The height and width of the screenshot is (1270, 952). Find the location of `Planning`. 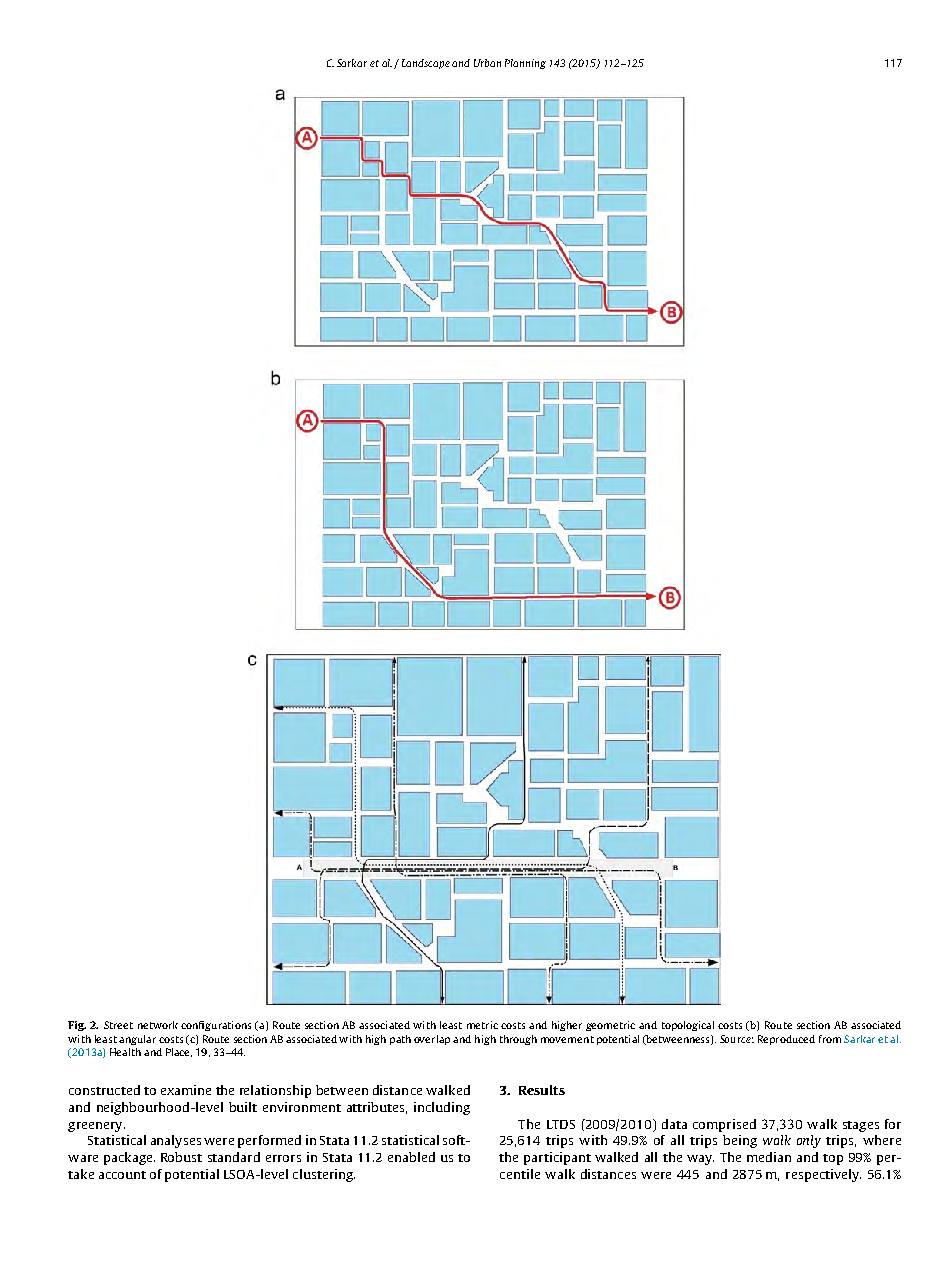

Planning is located at coordinates (525, 64).
